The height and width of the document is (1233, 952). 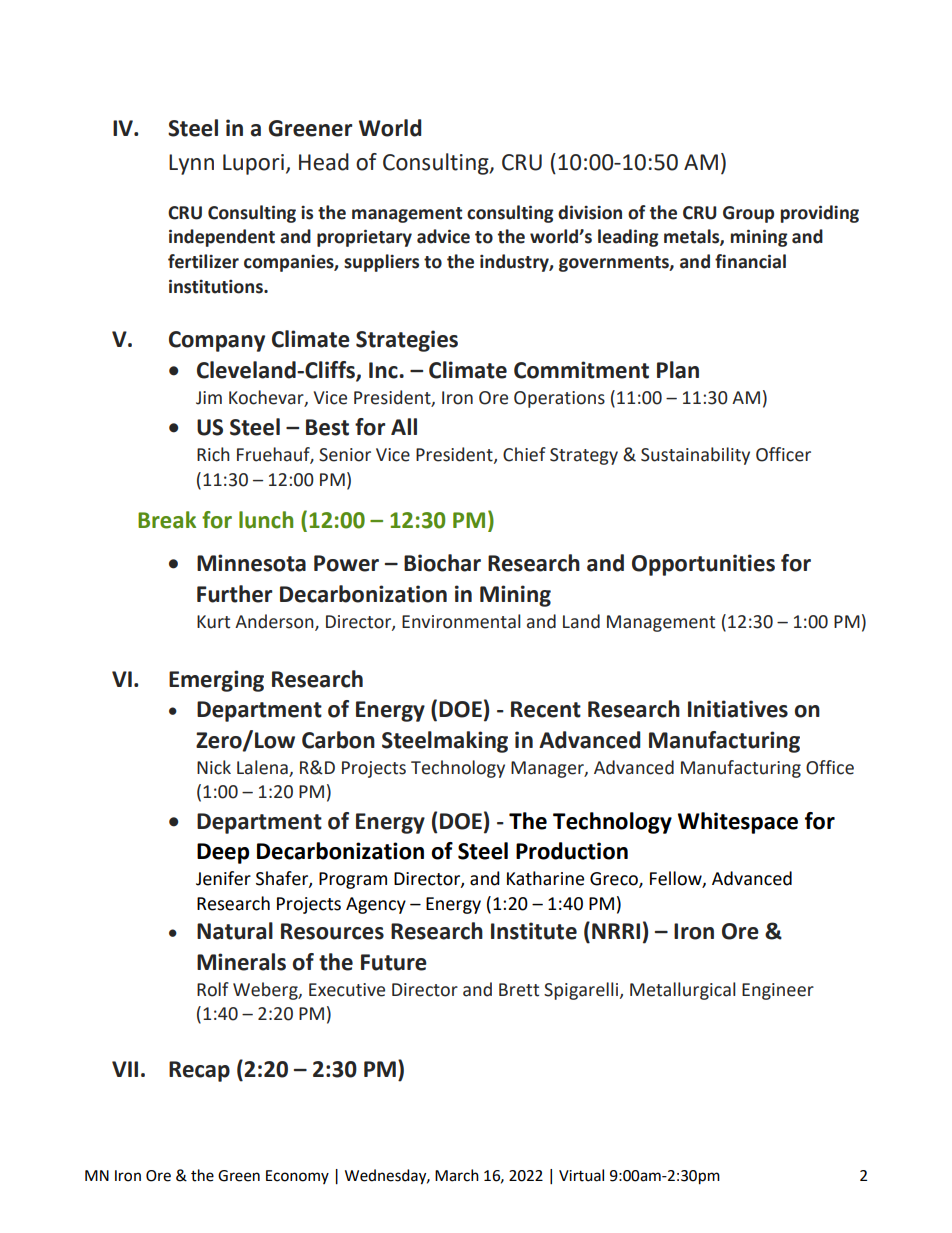 What do you see at coordinates (524, 454) in the document?
I see `Chief` at bounding box center [524, 454].
